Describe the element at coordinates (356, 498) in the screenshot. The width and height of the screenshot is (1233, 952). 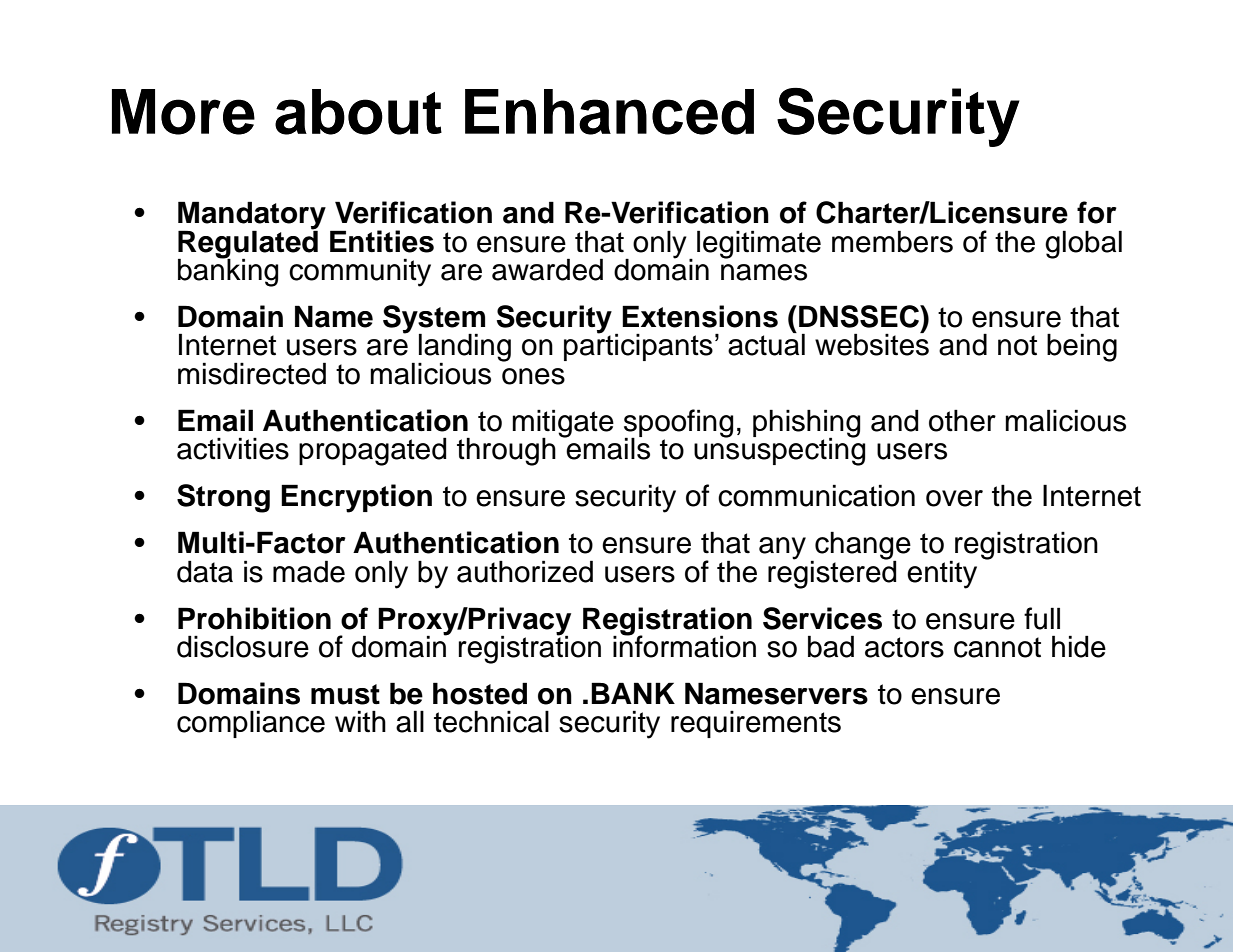
I see `Encryption` at that location.
